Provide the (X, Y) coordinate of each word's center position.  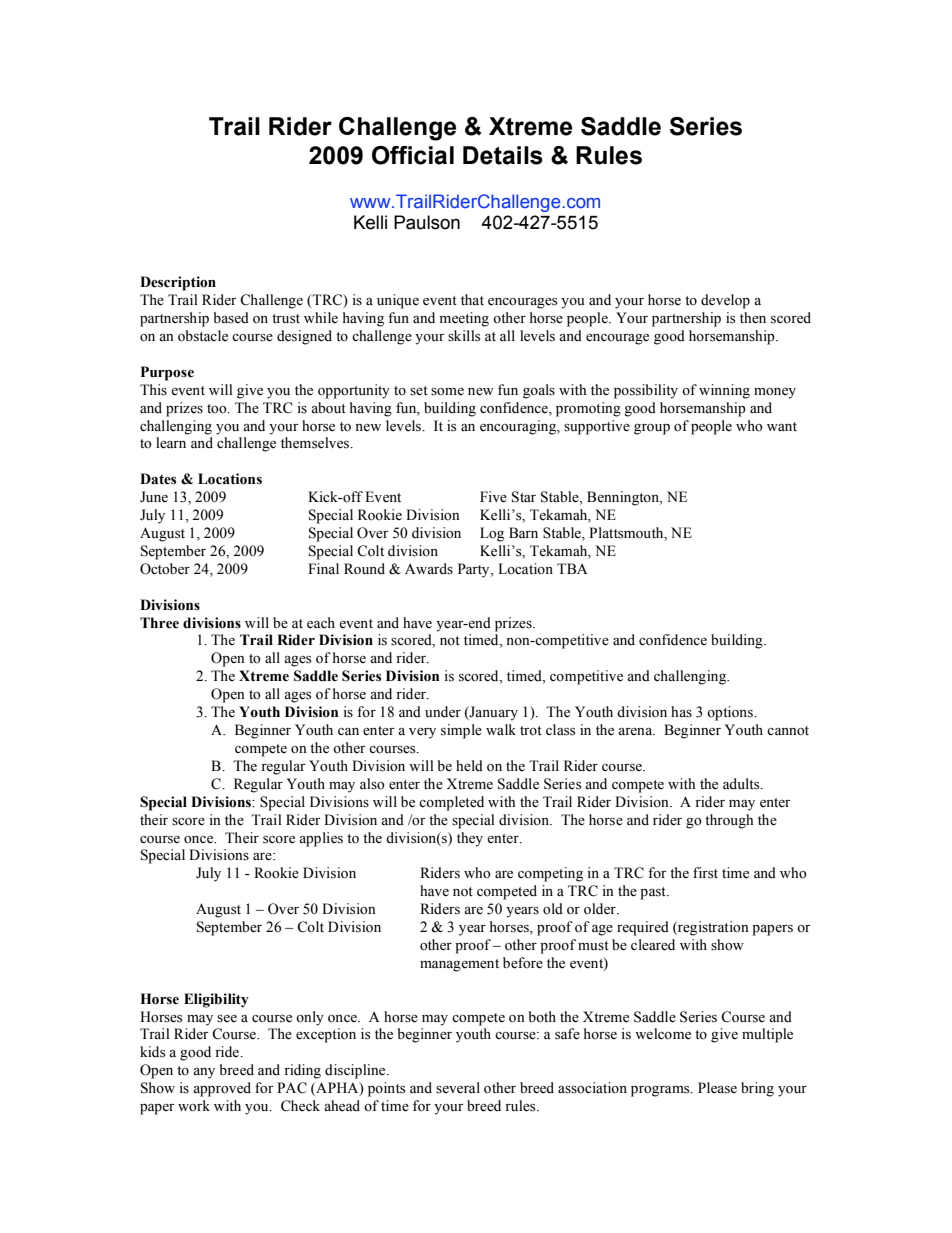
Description (178, 283)
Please (717, 1088)
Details (503, 155)
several (458, 1088)
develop (725, 301)
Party (475, 570)
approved (222, 1089)
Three (159, 623)
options (731, 713)
